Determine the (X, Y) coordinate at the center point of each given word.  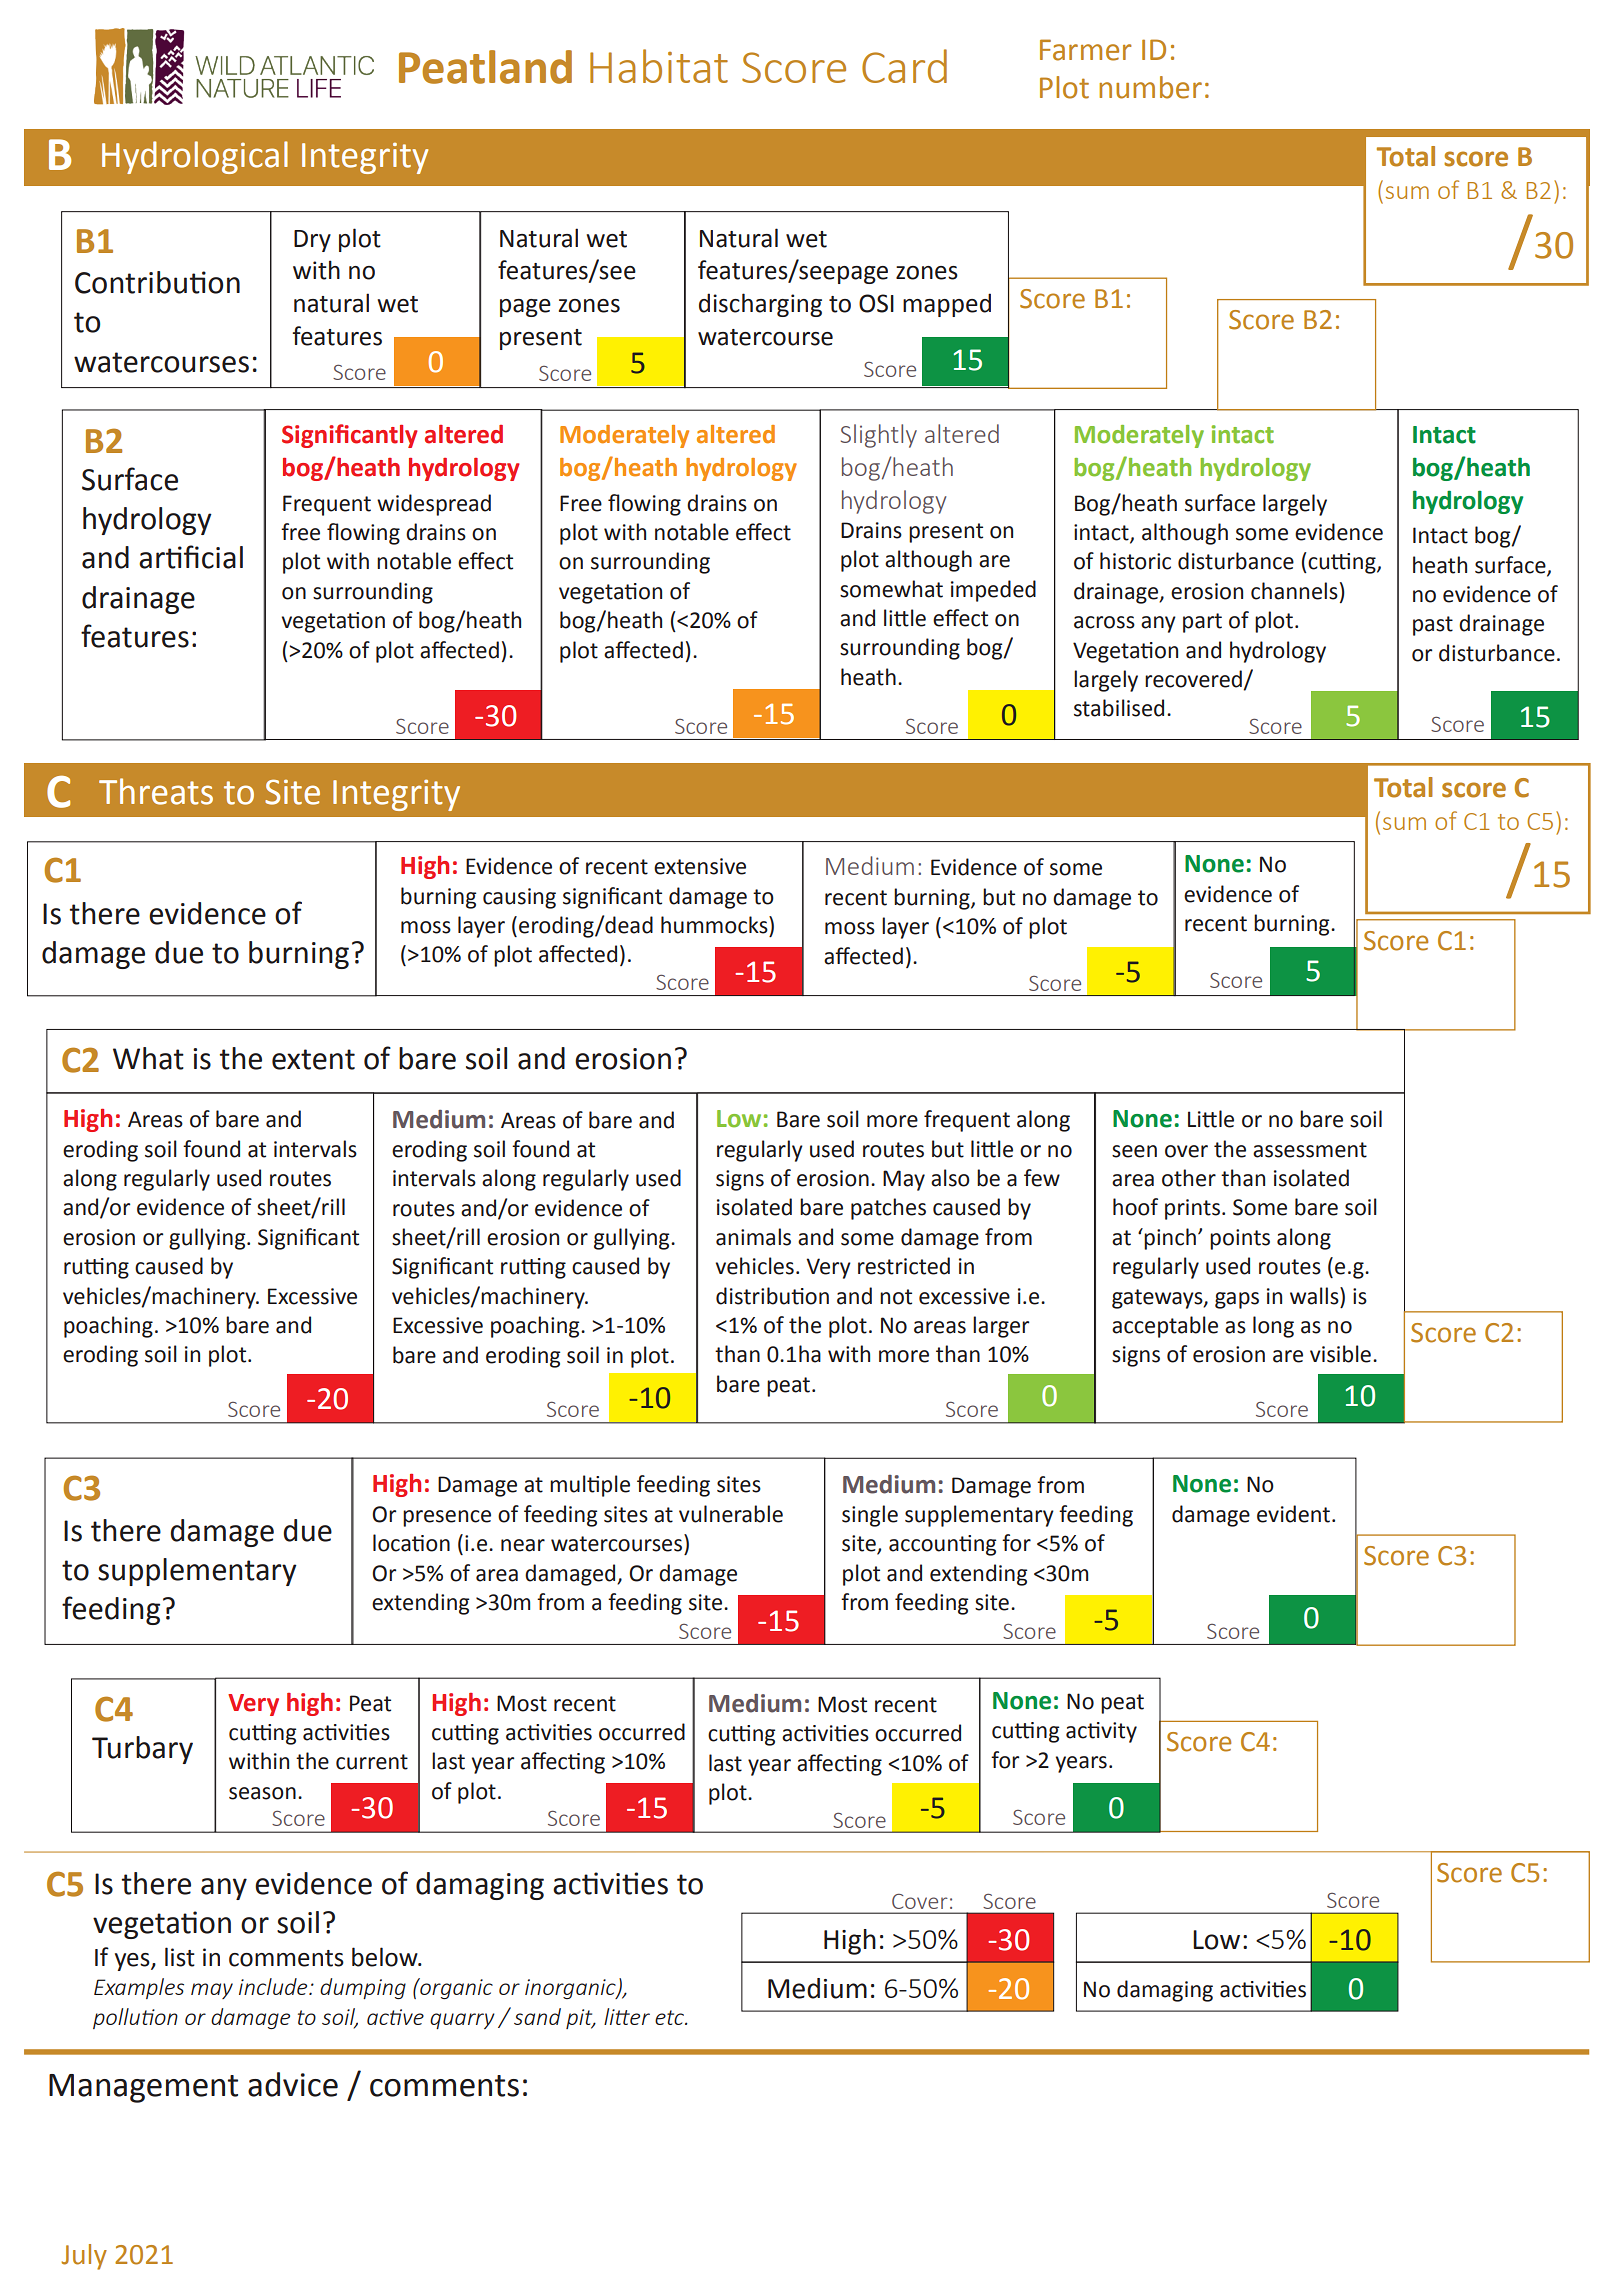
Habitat (659, 66)
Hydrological (195, 157)
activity (1101, 1732)
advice (293, 2084)
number (1150, 87)
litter (627, 2016)
